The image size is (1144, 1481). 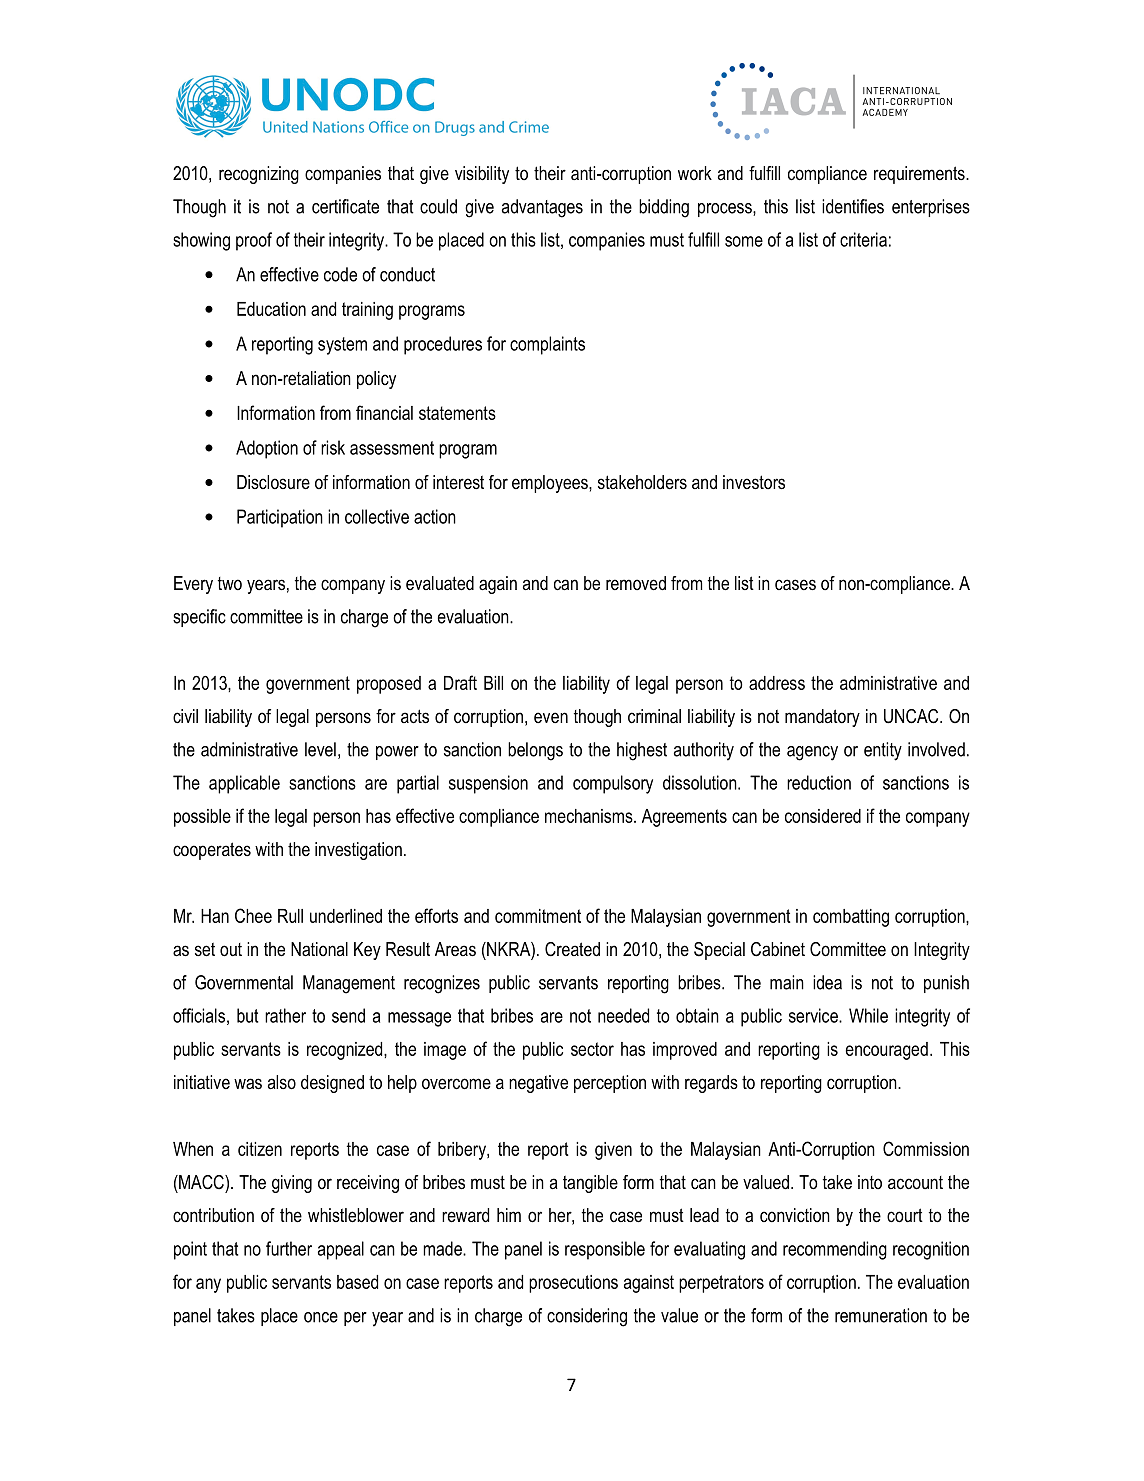 What do you see at coordinates (535, 751) in the document?
I see `belongs` at bounding box center [535, 751].
